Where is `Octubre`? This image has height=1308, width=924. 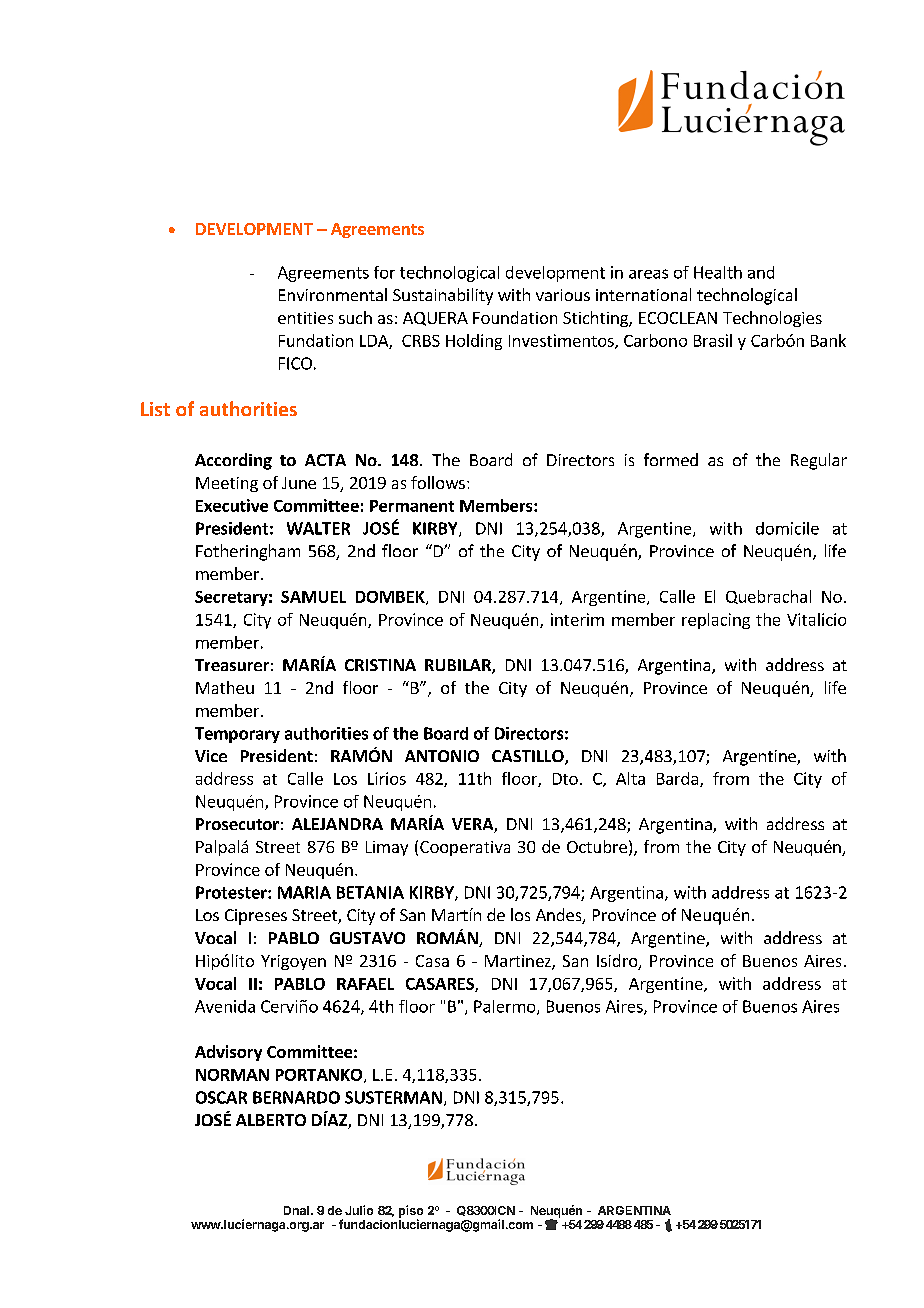
Octubre is located at coordinates (597, 846).
